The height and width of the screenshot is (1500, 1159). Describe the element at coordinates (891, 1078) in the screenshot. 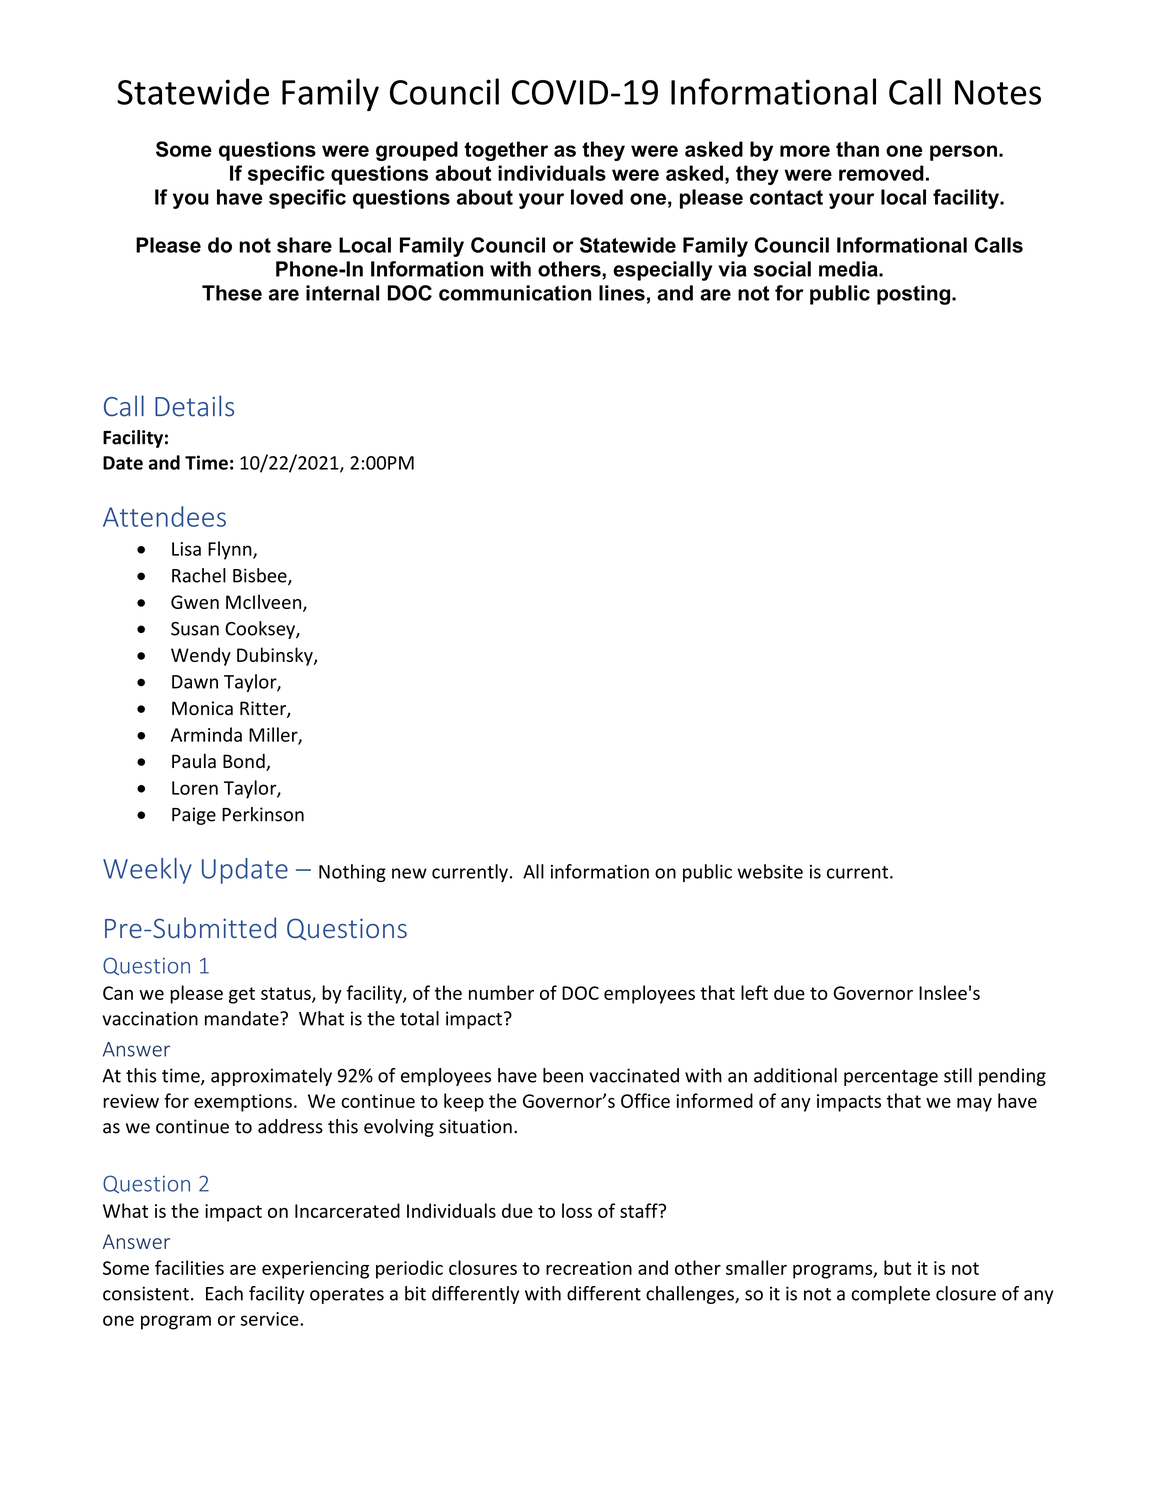

I see `percentage` at that location.
